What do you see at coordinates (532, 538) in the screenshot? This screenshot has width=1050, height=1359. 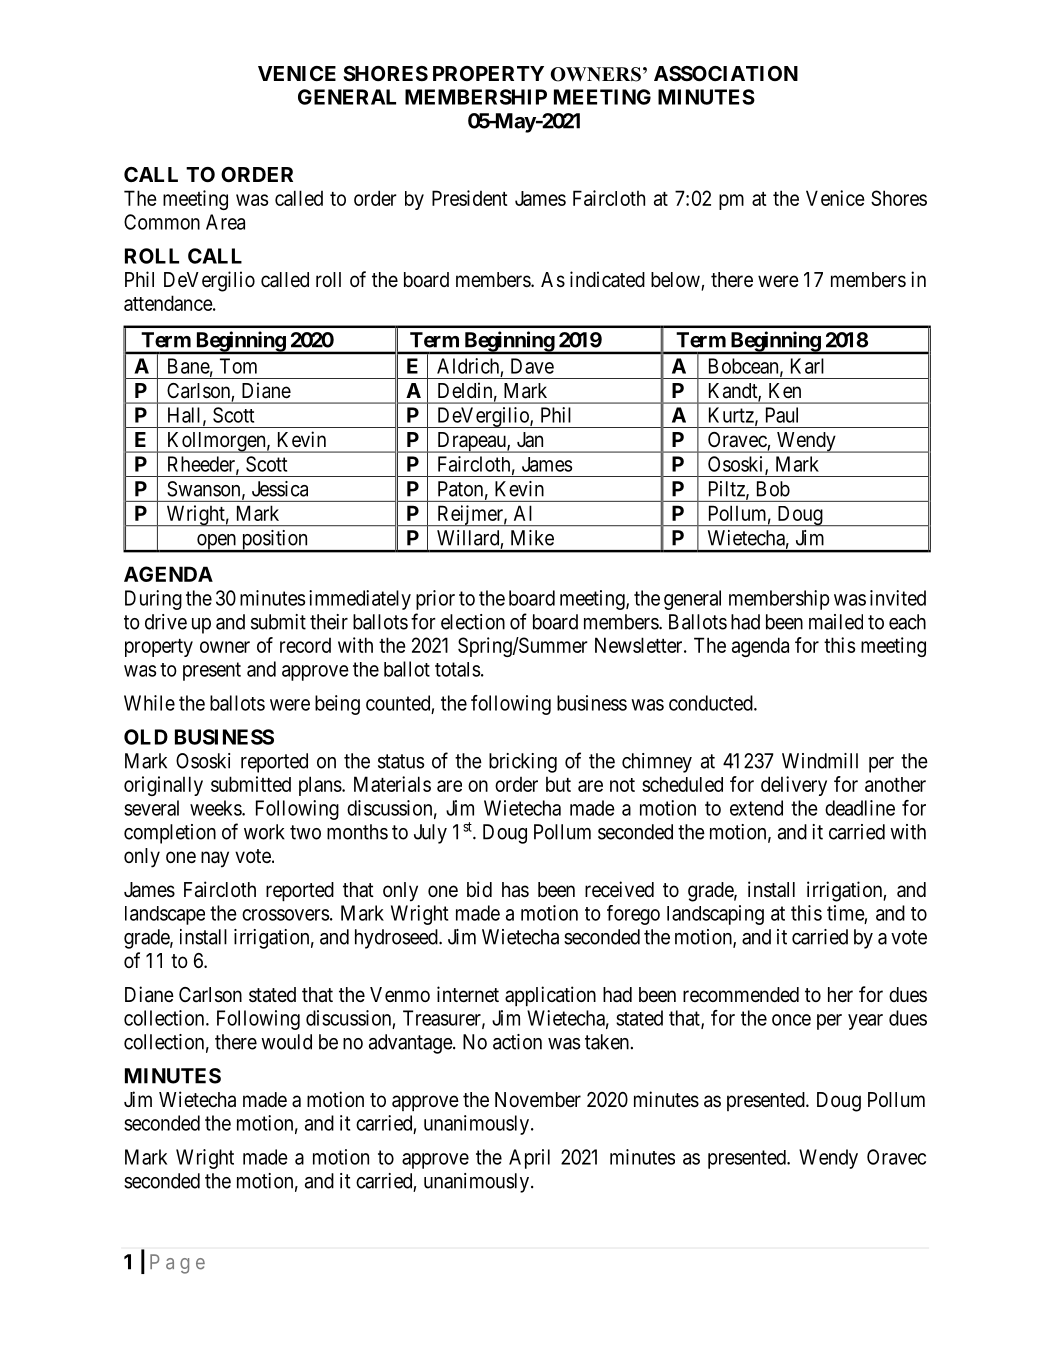 I see `Mike` at bounding box center [532, 538].
